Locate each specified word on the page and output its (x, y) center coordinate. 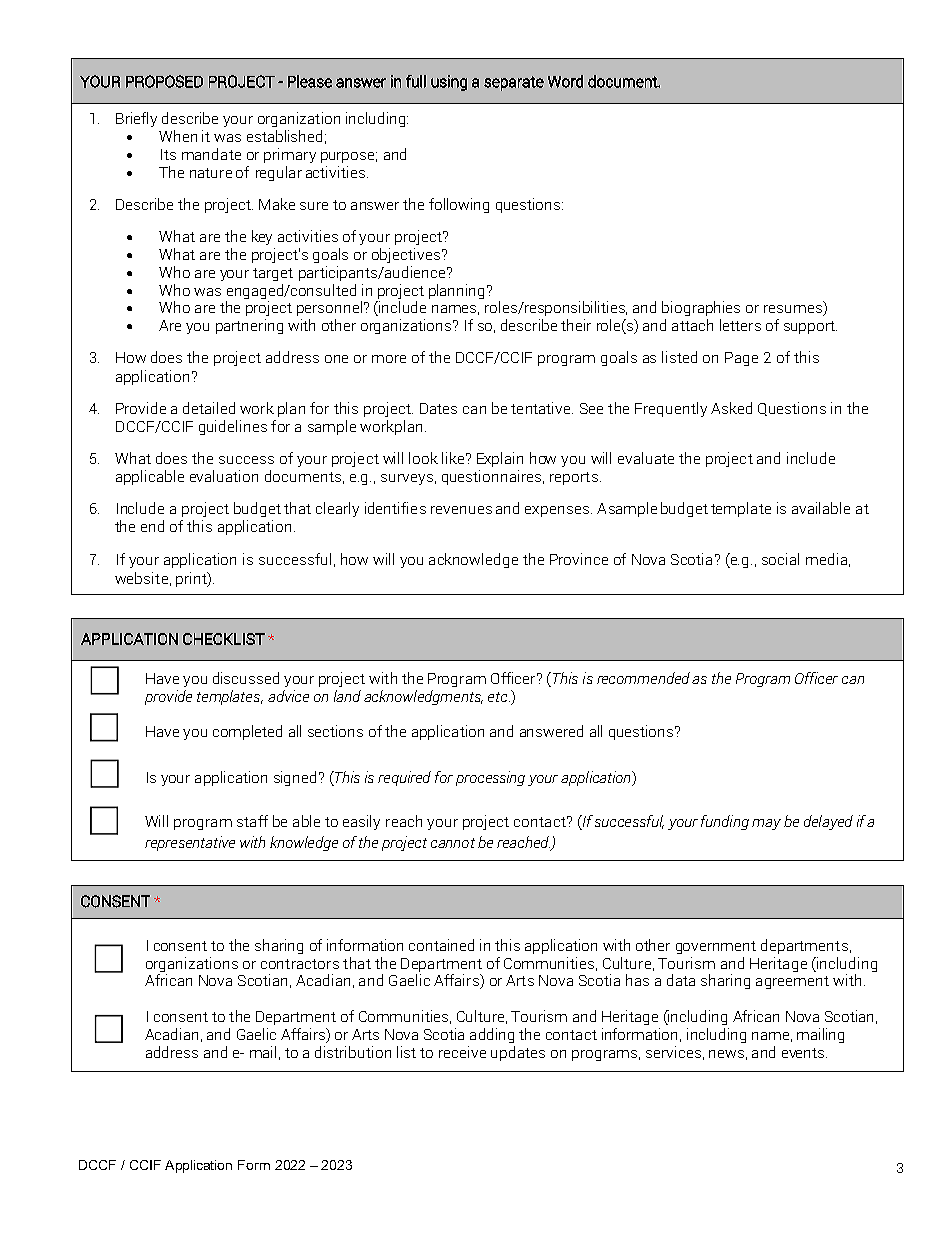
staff (252, 821)
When (178, 136)
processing (490, 778)
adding (492, 1035)
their (576, 325)
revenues (461, 510)
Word (565, 81)
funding (725, 822)
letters (740, 325)
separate (514, 83)
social (780, 559)
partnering (249, 326)
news (726, 1054)
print (192, 579)
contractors (300, 964)
